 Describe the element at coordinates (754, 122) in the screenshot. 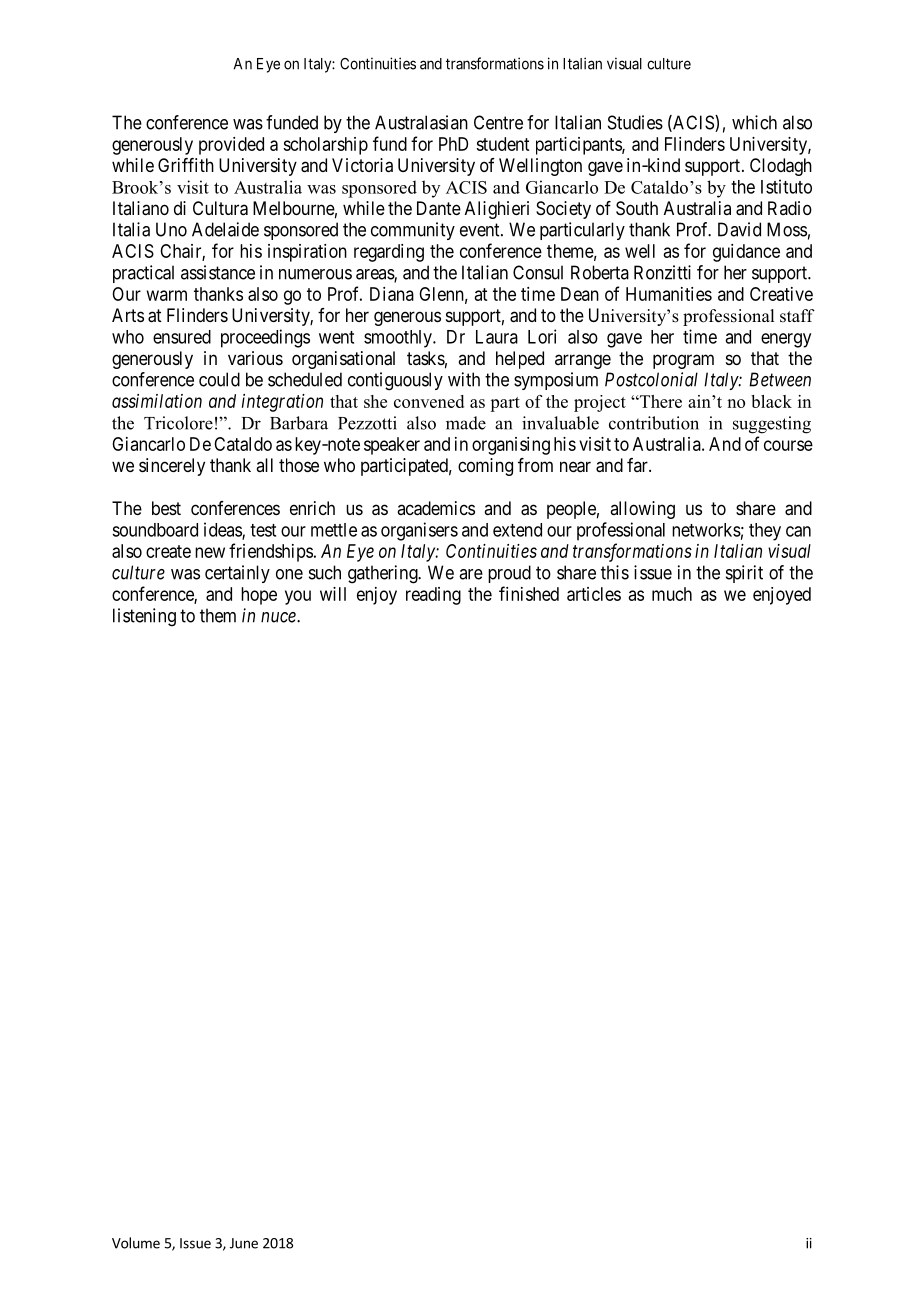

I see `which` at that location.
